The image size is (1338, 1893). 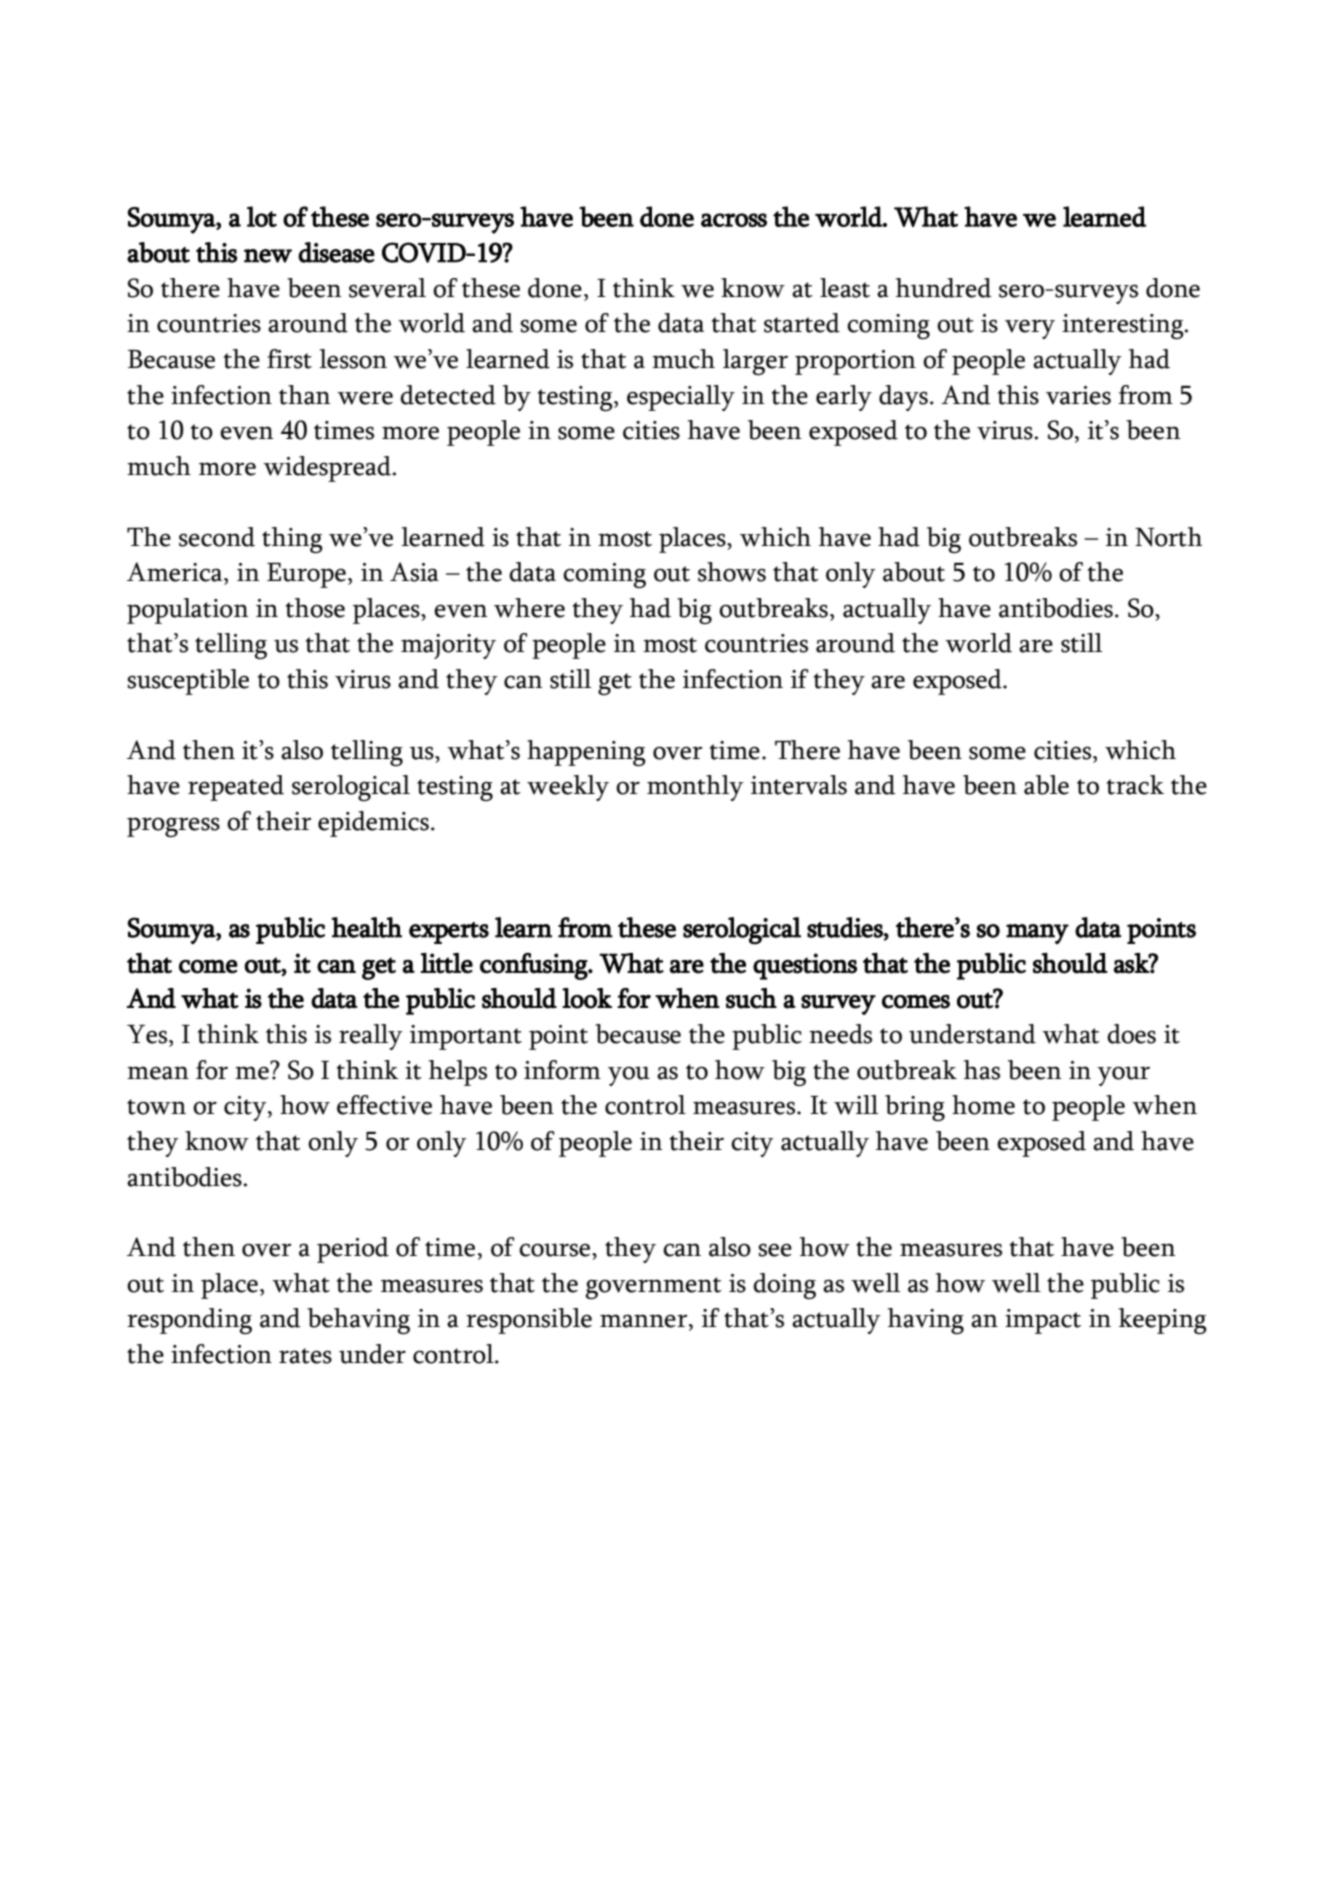 What do you see at coordinates (1046, 785) in the screenshot?
I see `able` at bounding box center [1046, 785].
